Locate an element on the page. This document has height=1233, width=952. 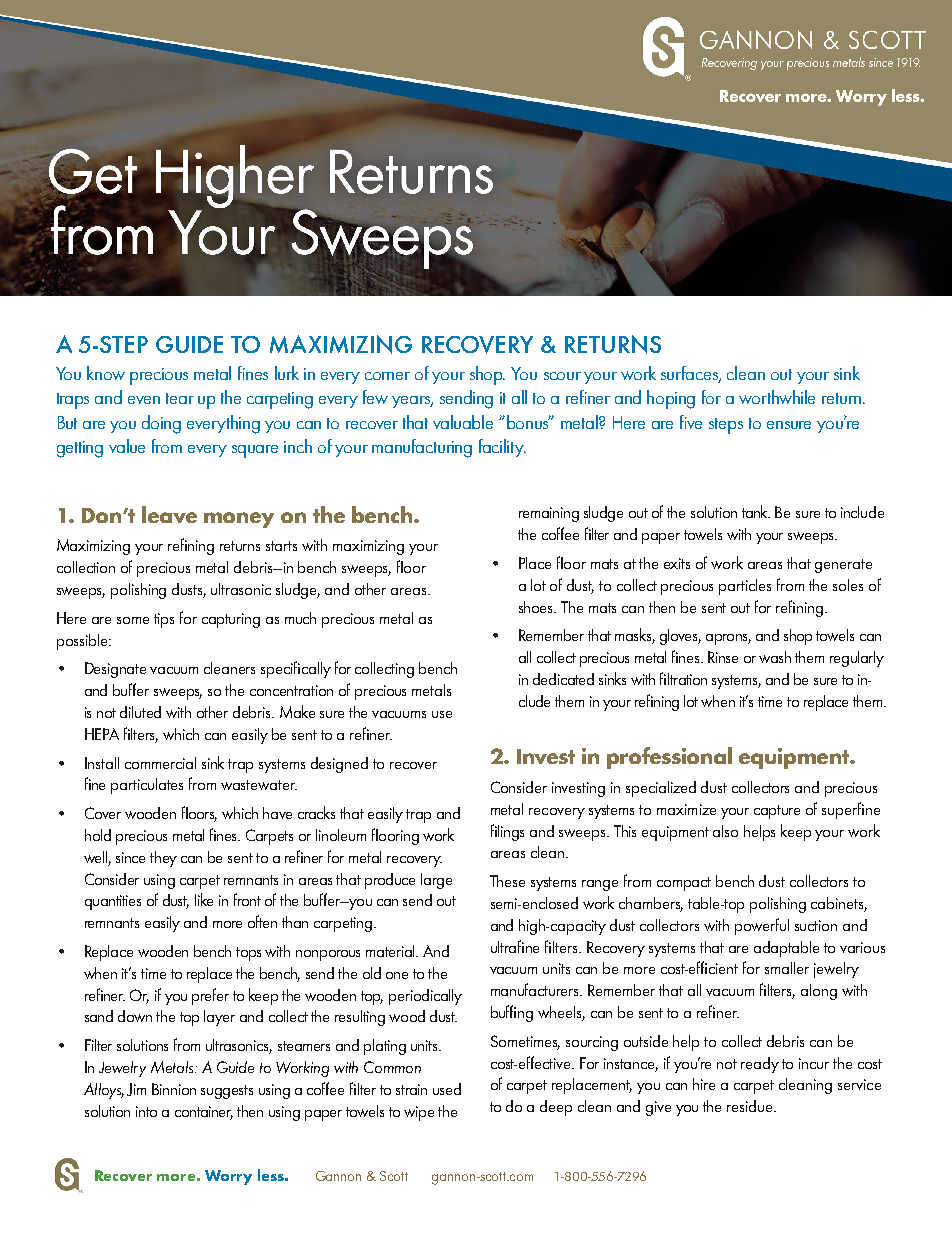
wipe is located at coordinates (419, 1113).
